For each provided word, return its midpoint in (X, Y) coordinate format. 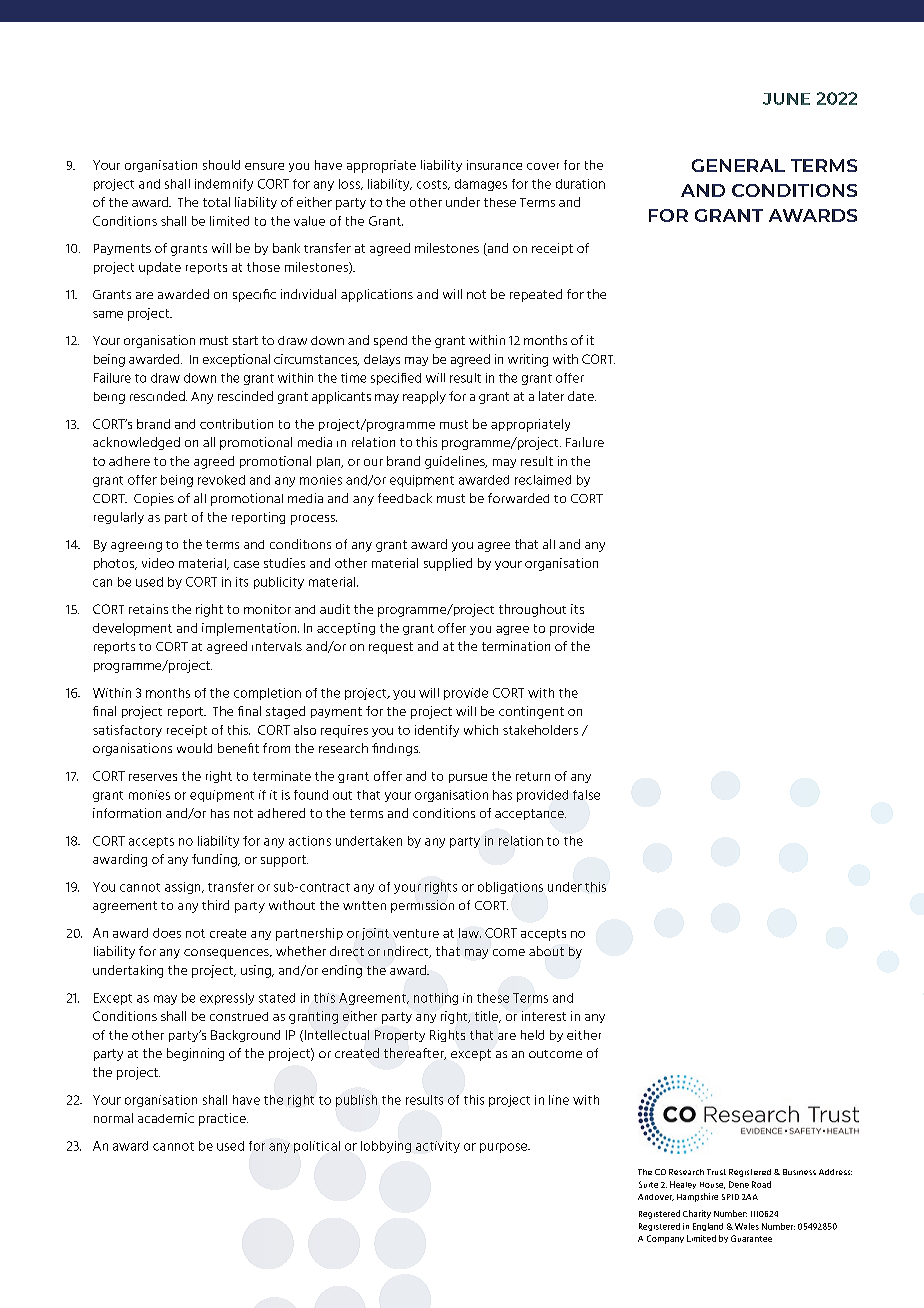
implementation (250, 629)
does (167, 933)
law (470, 933)
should (221, 165)
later (551, 396)
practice (223, 1119)
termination (516, 646)
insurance (494, 165)
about (546, 951)
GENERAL (738, 165)
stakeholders (540, 730)
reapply (424, 397)
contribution (236, 424)
